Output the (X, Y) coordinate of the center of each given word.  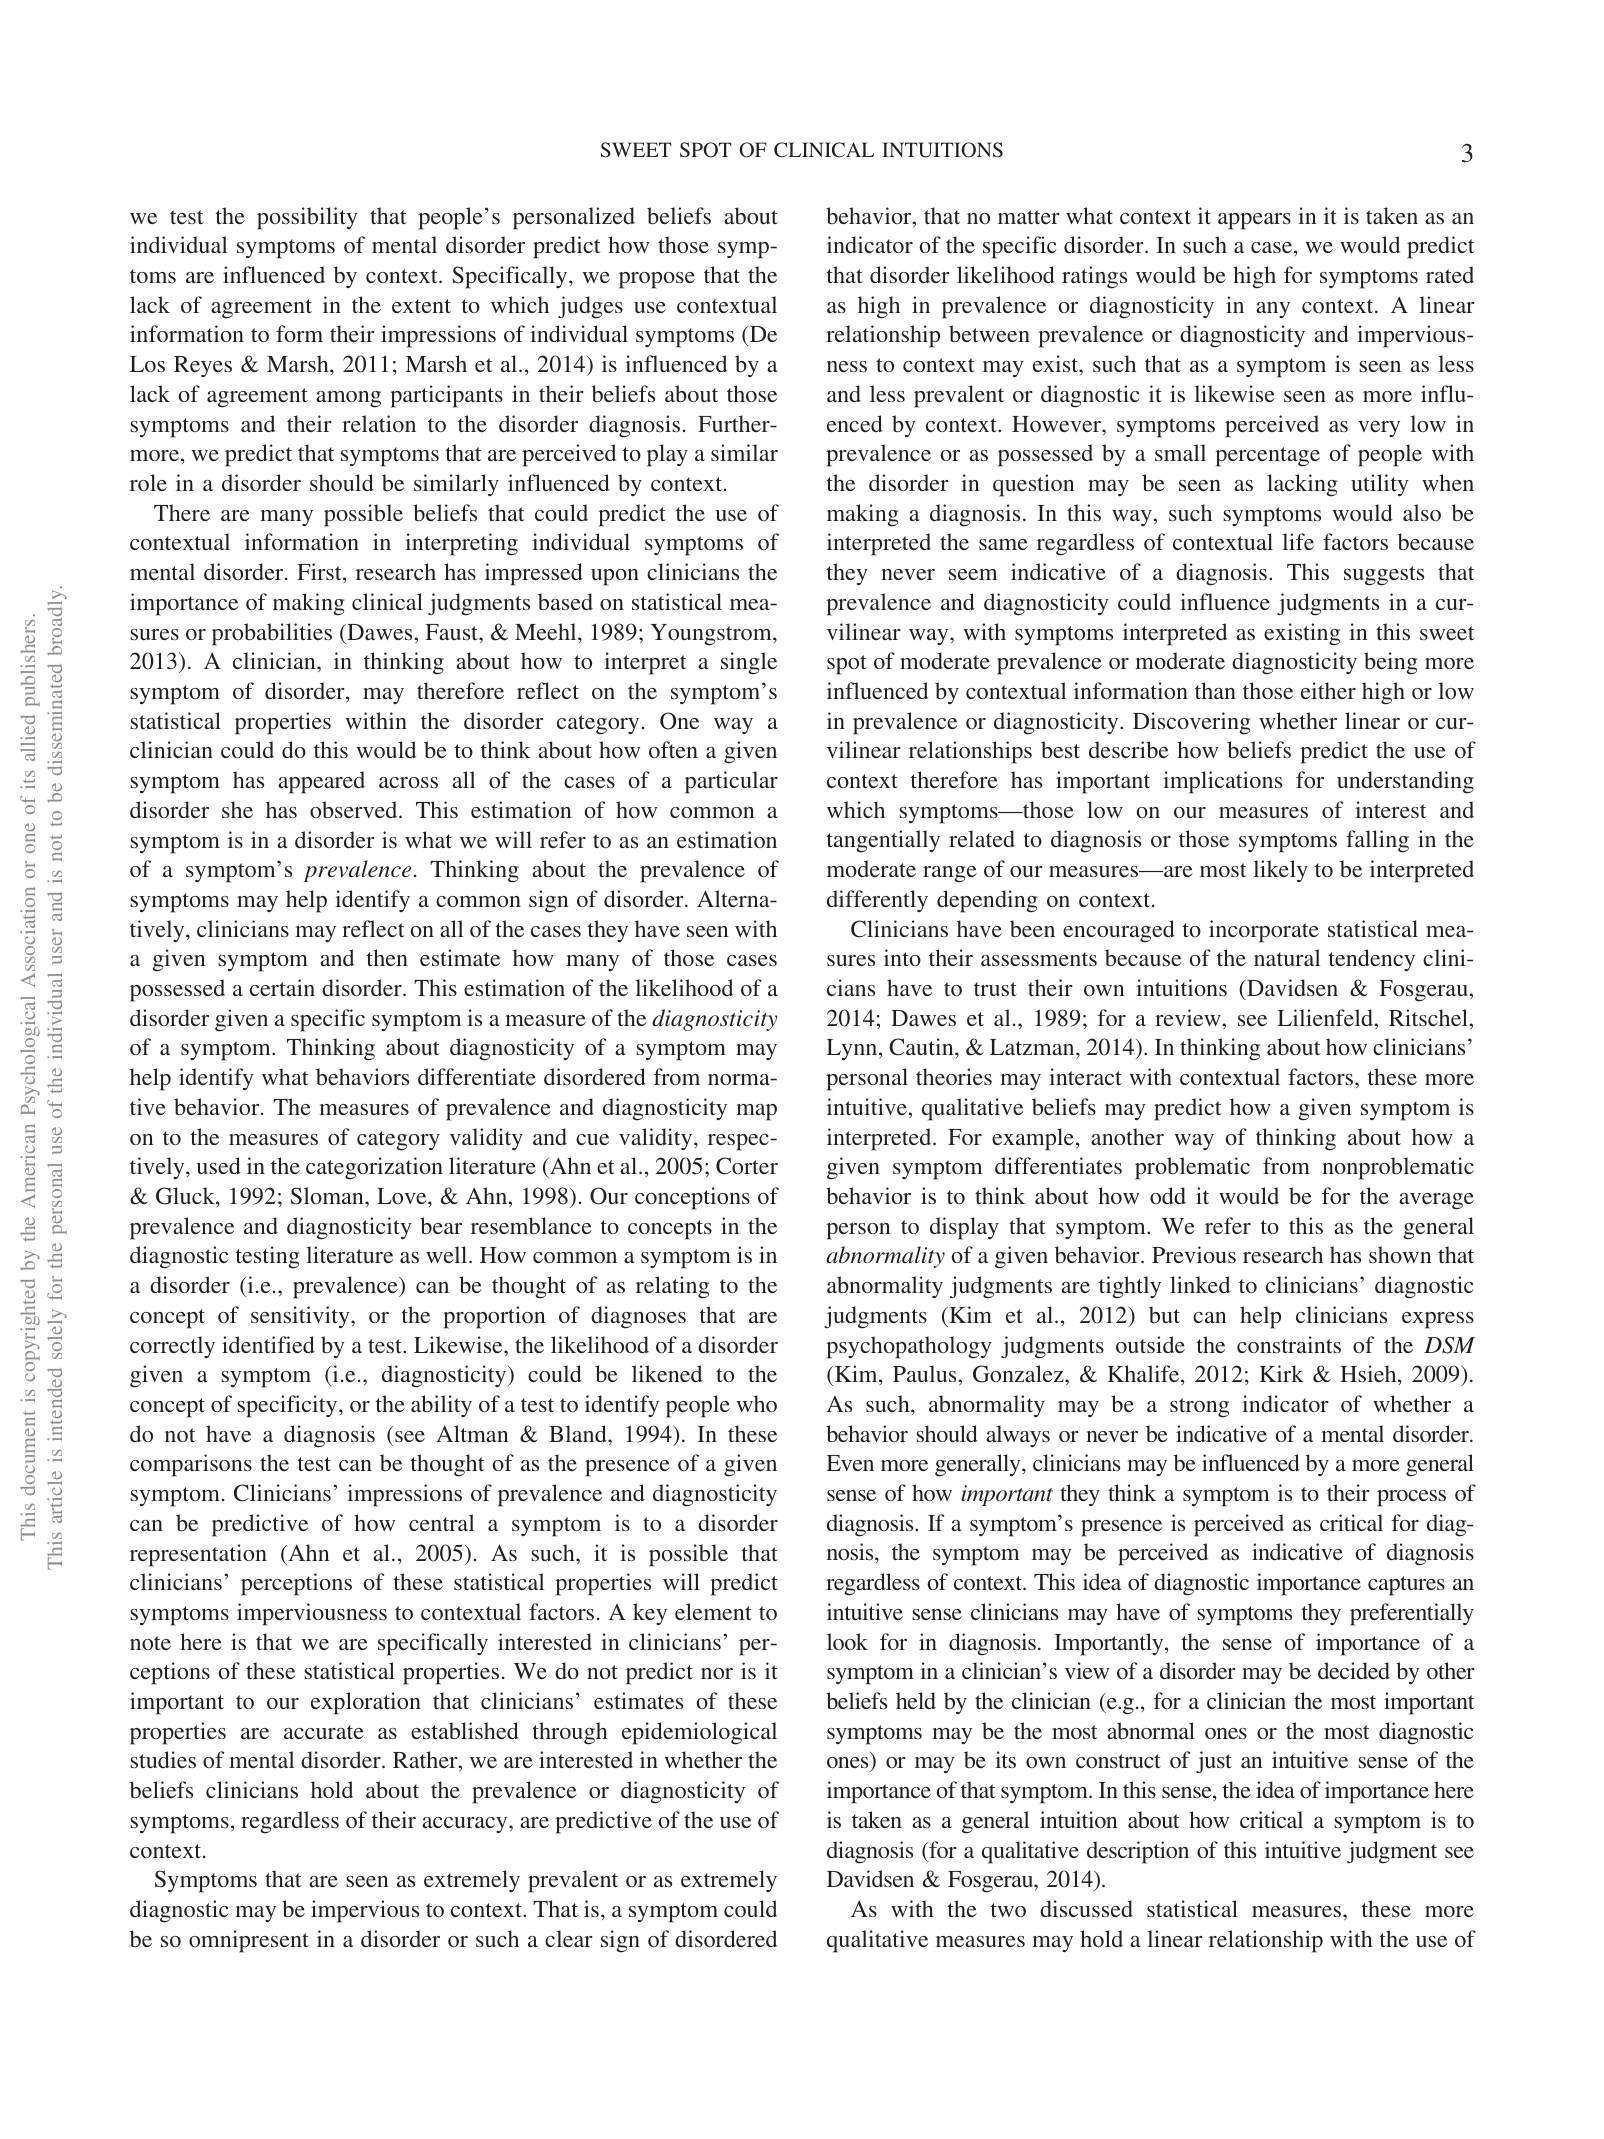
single (749, 663)
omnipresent (249, 1941)
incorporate (1264, 931)
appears (1254, 221)
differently (877, 901)
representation (198, 1555)
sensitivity (301, 1317)
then (387, 957)
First (320, 573)
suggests (1384, 576)
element (713, 1611)
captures (1406, 1586)
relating (672, 1287)
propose (657, 280)
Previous (1194, 1254)
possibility (307, 218)
